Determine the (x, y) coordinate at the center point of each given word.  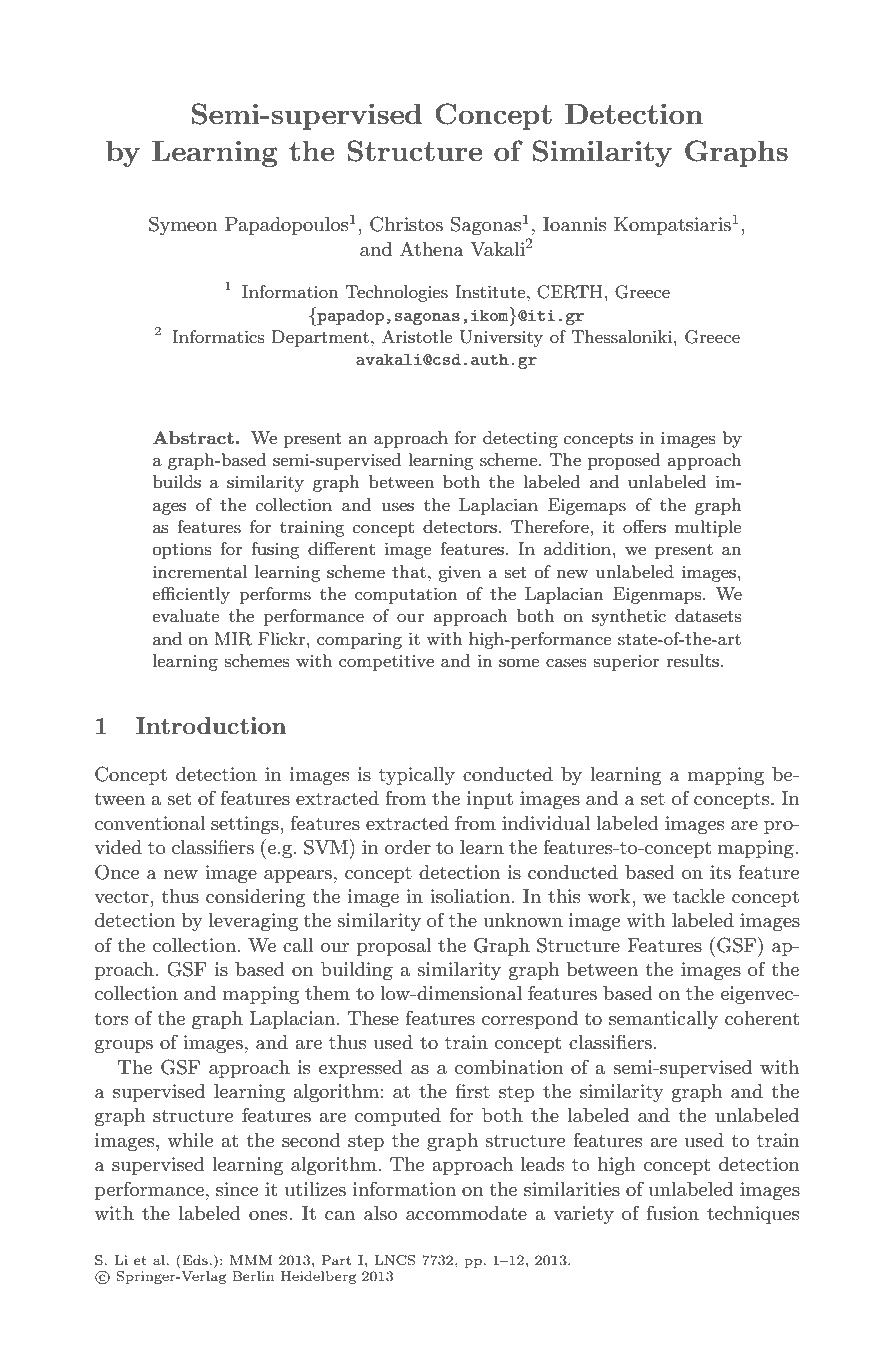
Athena (432, 249)
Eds (194, 1259)
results (692, 661)
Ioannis (574, 224)
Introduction (211, 725)
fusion (673, 1213)
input (490, 800)
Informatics (218, 336)
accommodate (466, 1213)
